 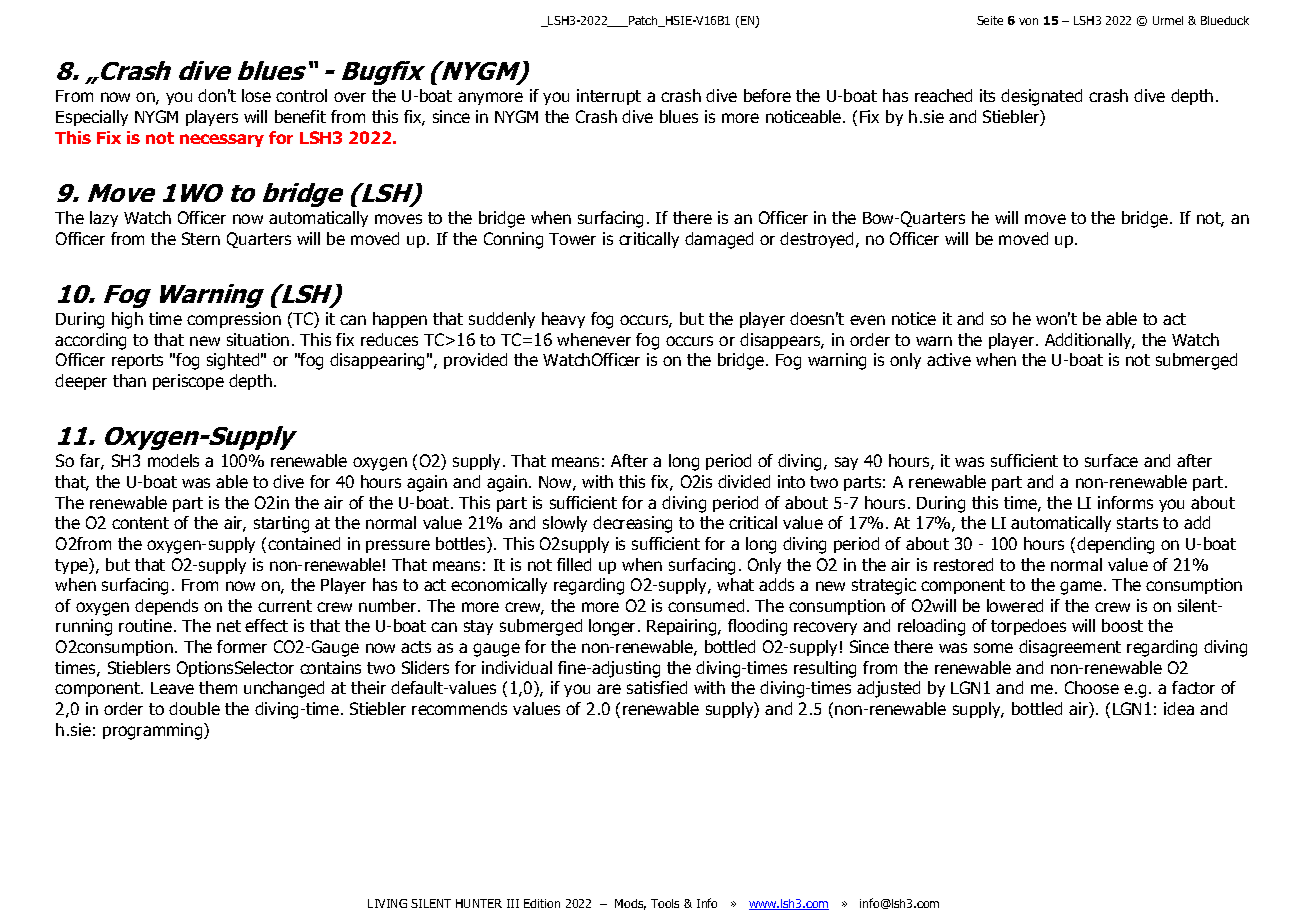 I want to click on depends, so click(x=166, y=607).
